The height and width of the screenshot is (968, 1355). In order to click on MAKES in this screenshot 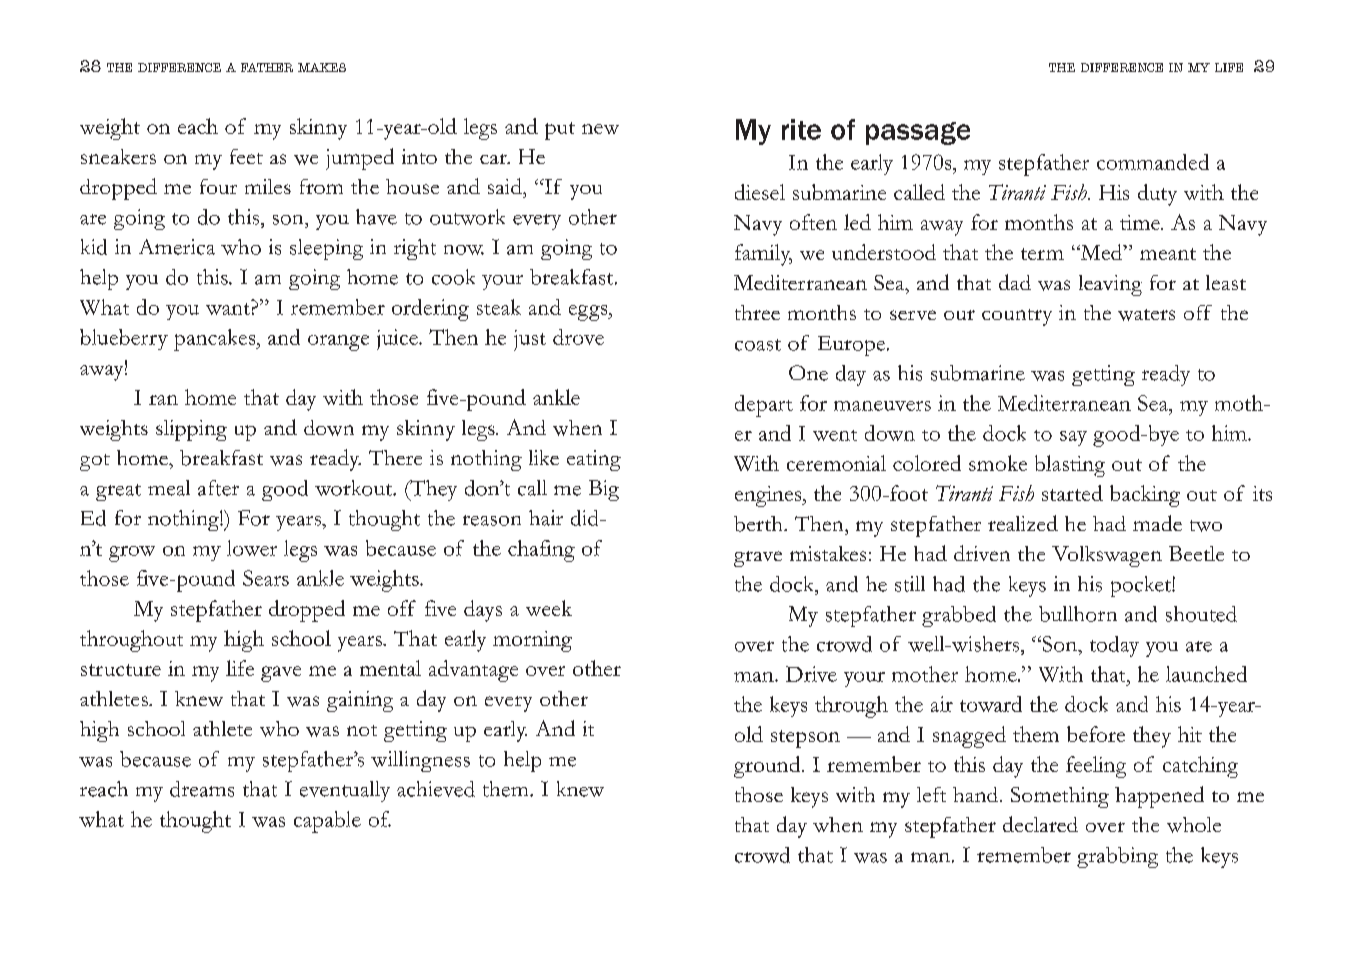, I will do `click(322, 67)`.
